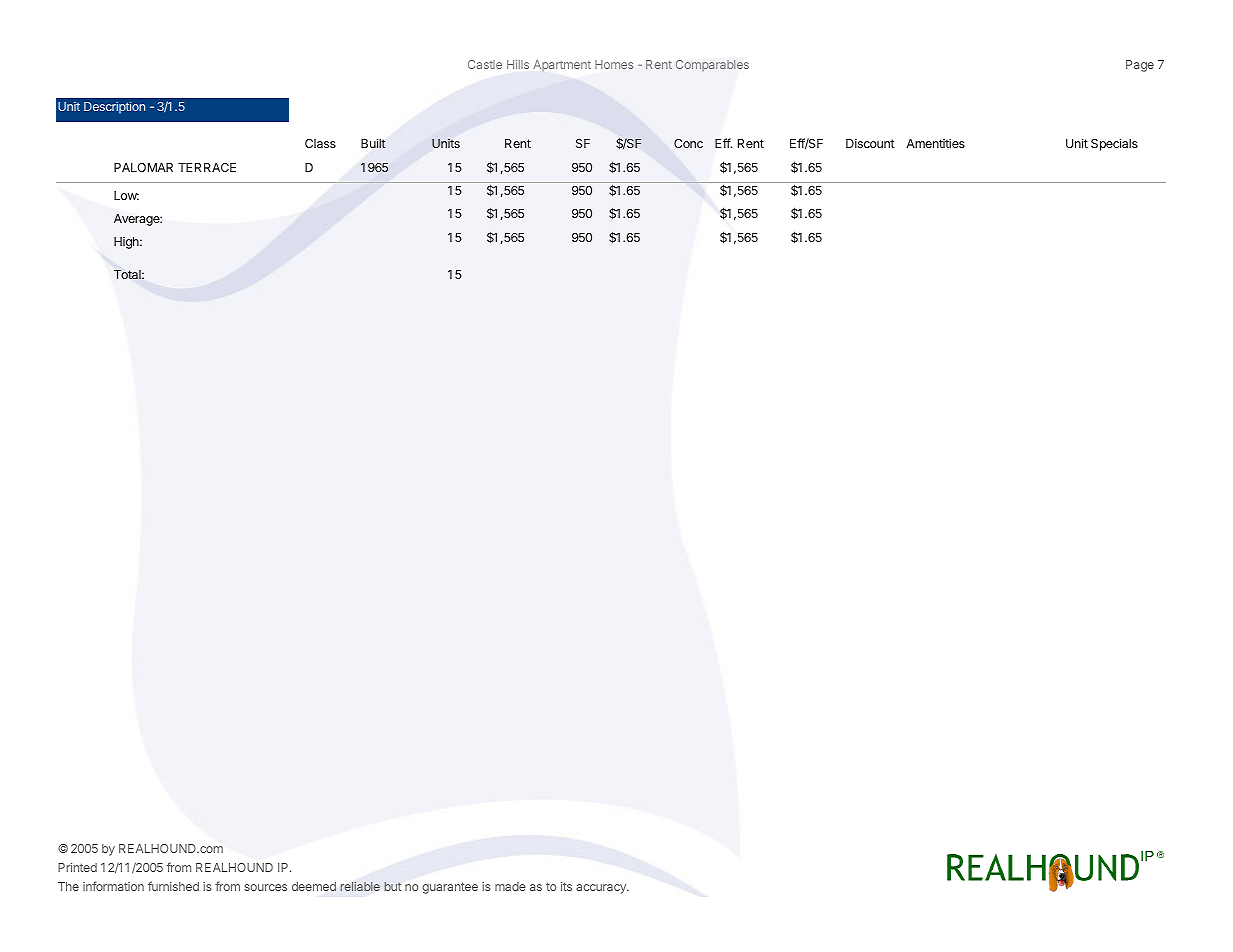 This image has height=952, width=1233. Describe the element at coordinates (510, 886) in the image. I see `made` at that location.
